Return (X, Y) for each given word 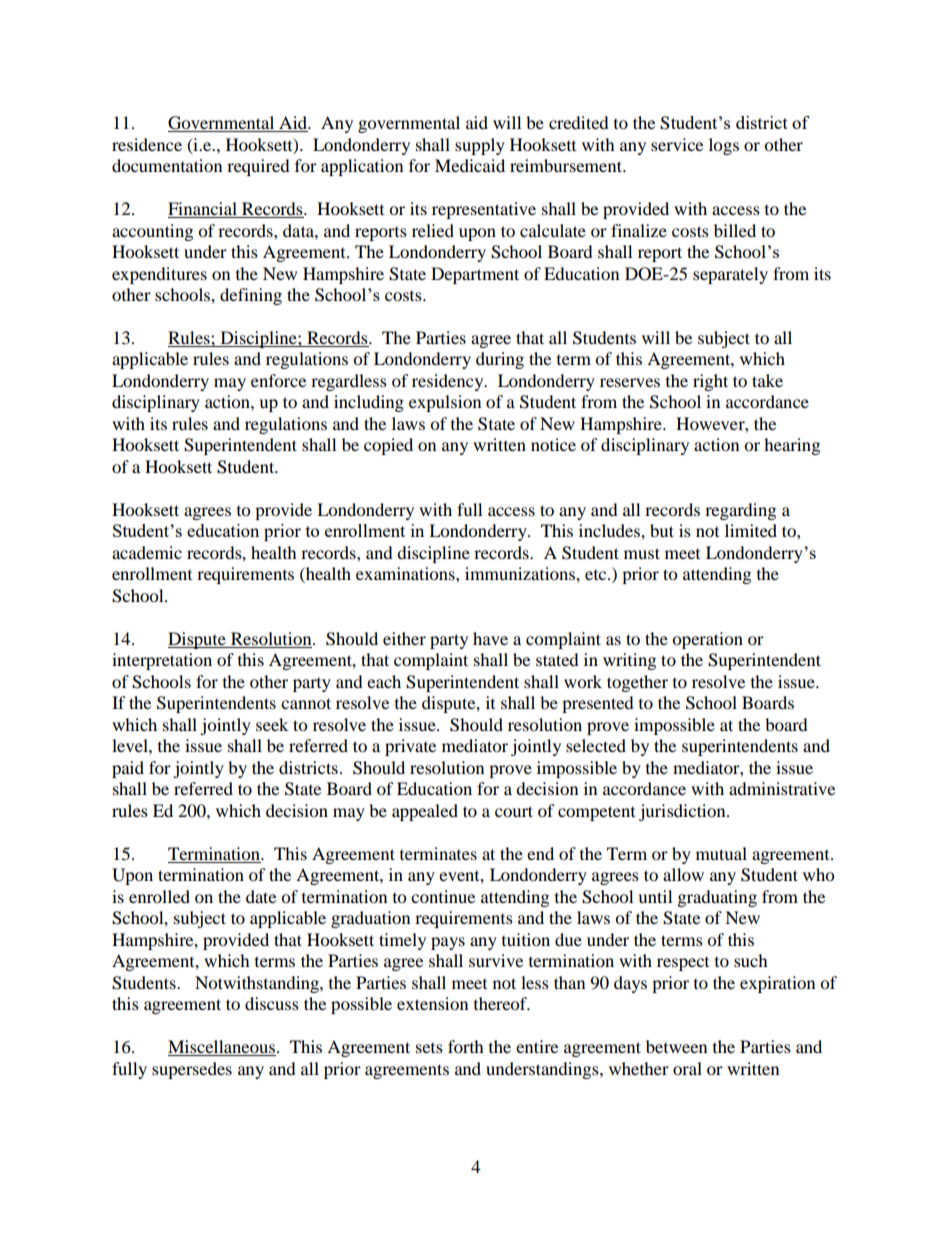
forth (466, 1046)
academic (147, 552)
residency (449, 382)
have (490, 638)
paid (128, 769)
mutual (721, 853)
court (514, 811)
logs (724, 146)
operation (707, 640)
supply (480, 146)
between (676, 1046)
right (710, 382)
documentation (167, 165)
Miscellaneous (222, 1048)
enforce (278, 380)
